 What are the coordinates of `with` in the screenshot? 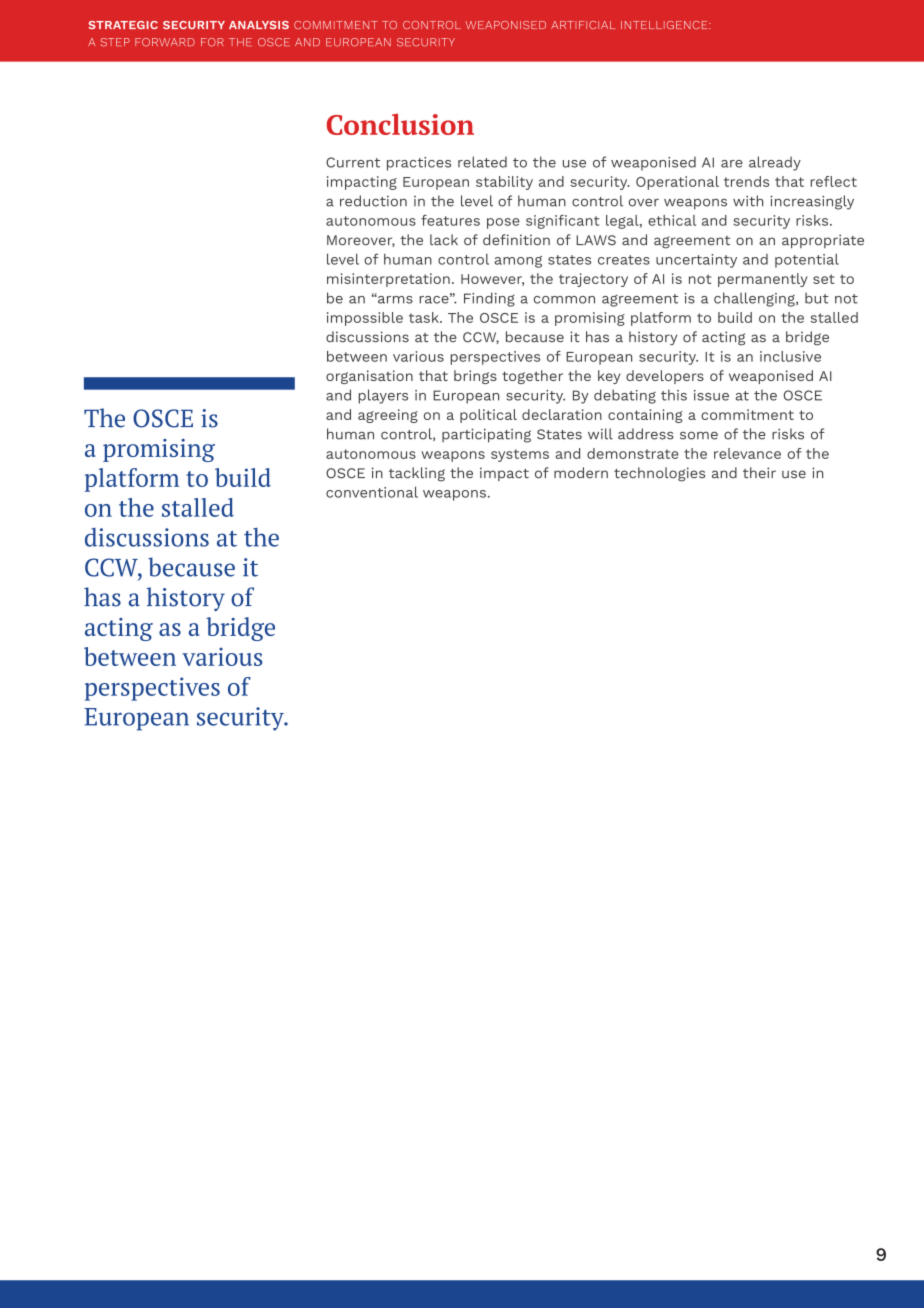 It's located at (748, 201).
